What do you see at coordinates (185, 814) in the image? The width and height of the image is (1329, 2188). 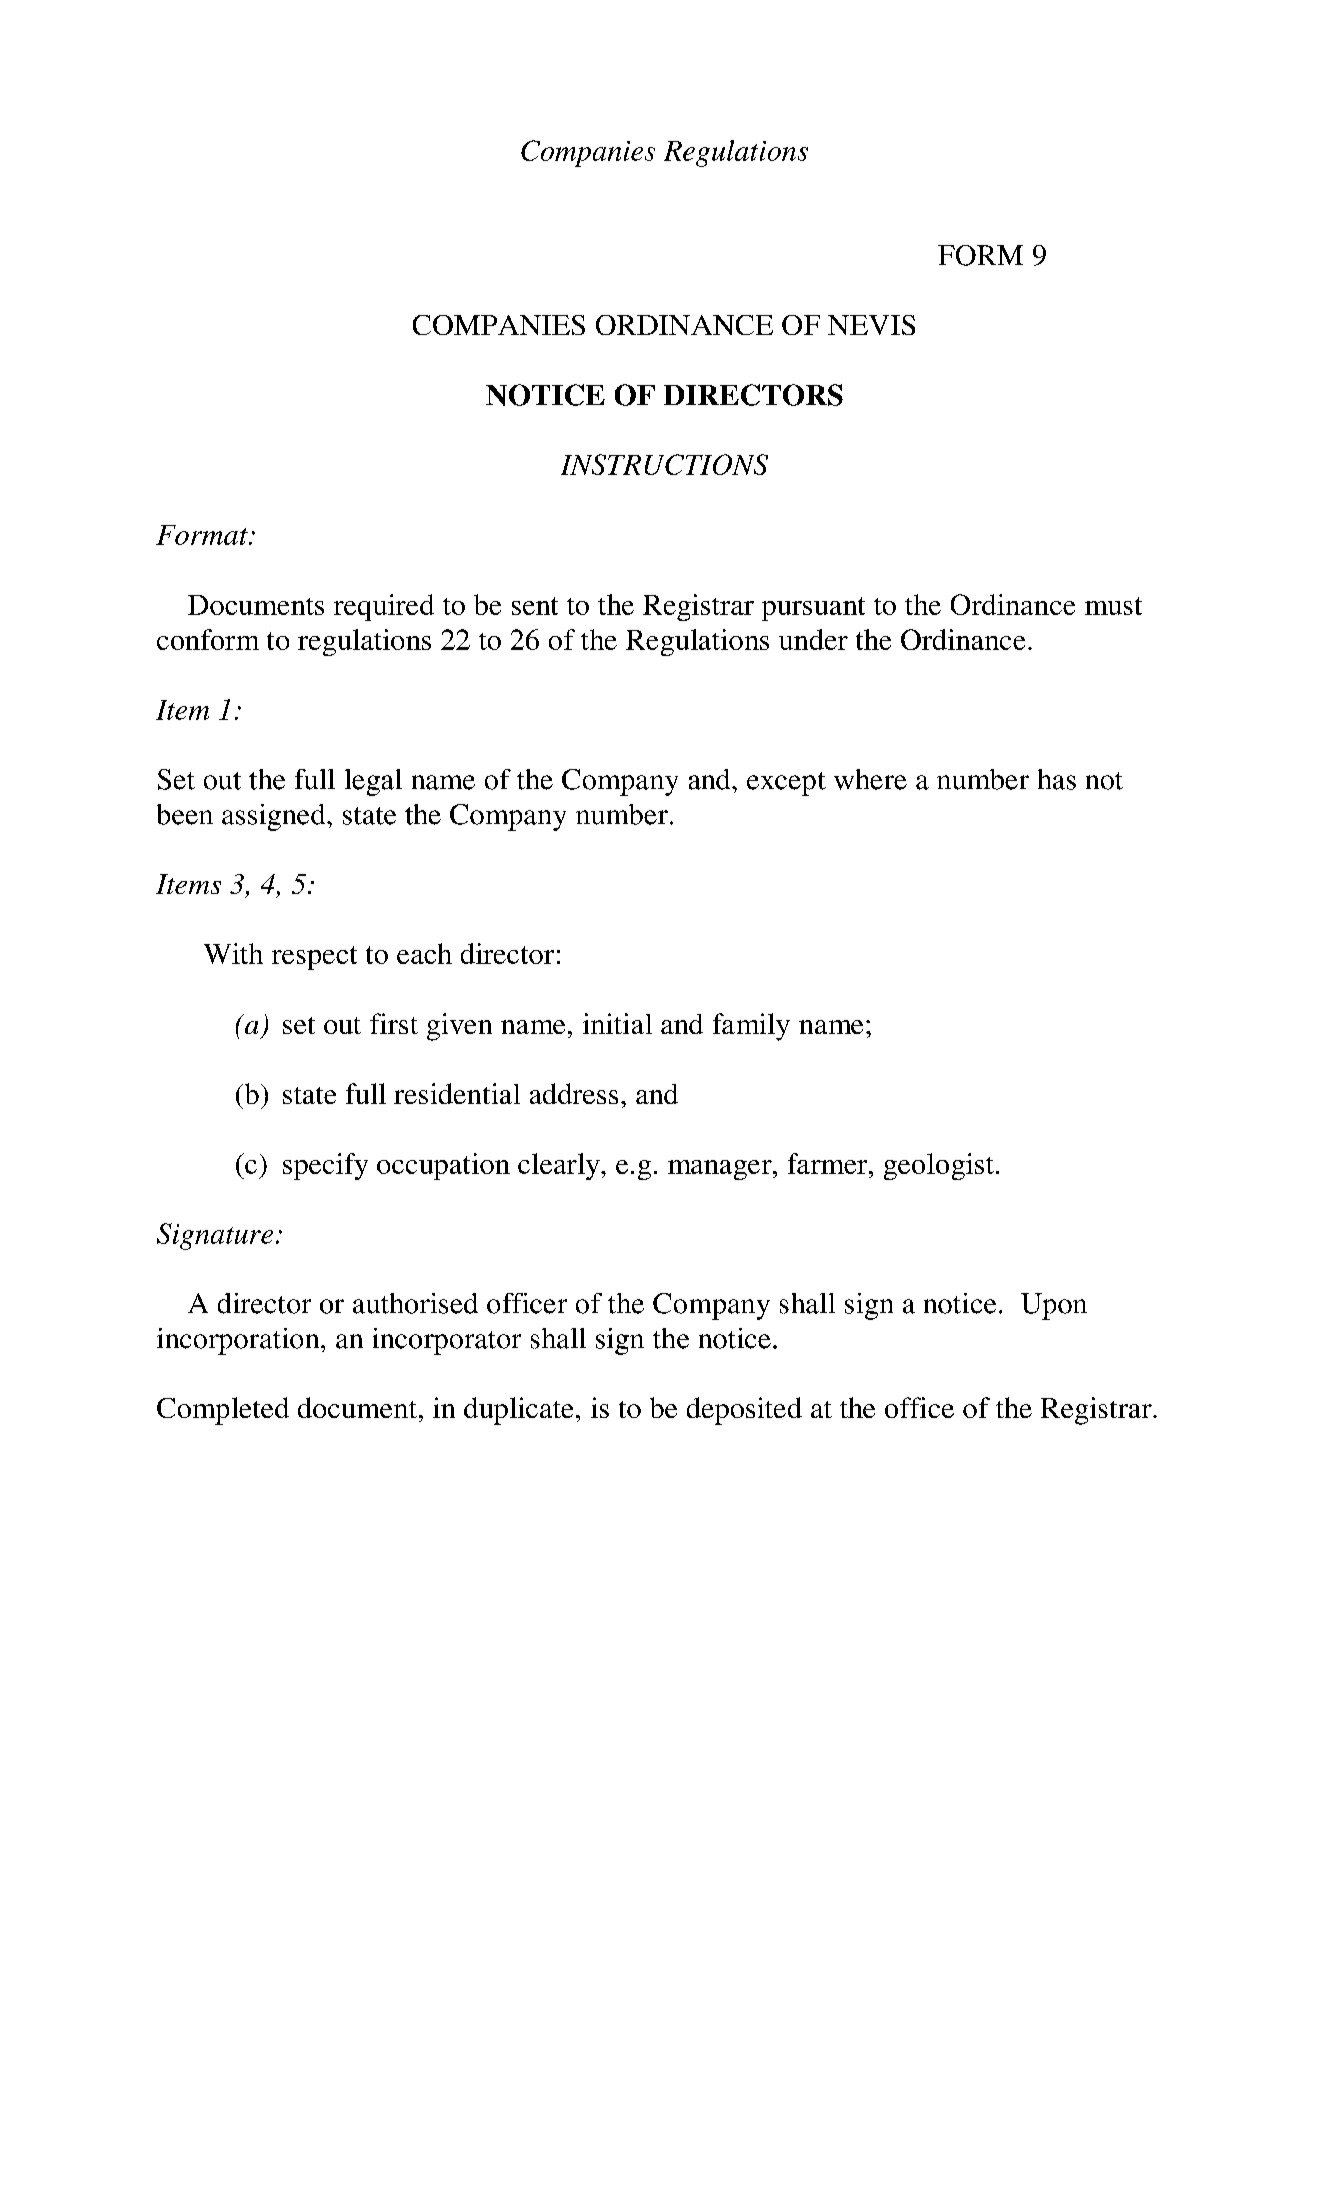 I see `been` at bounding box center [185, 814].
